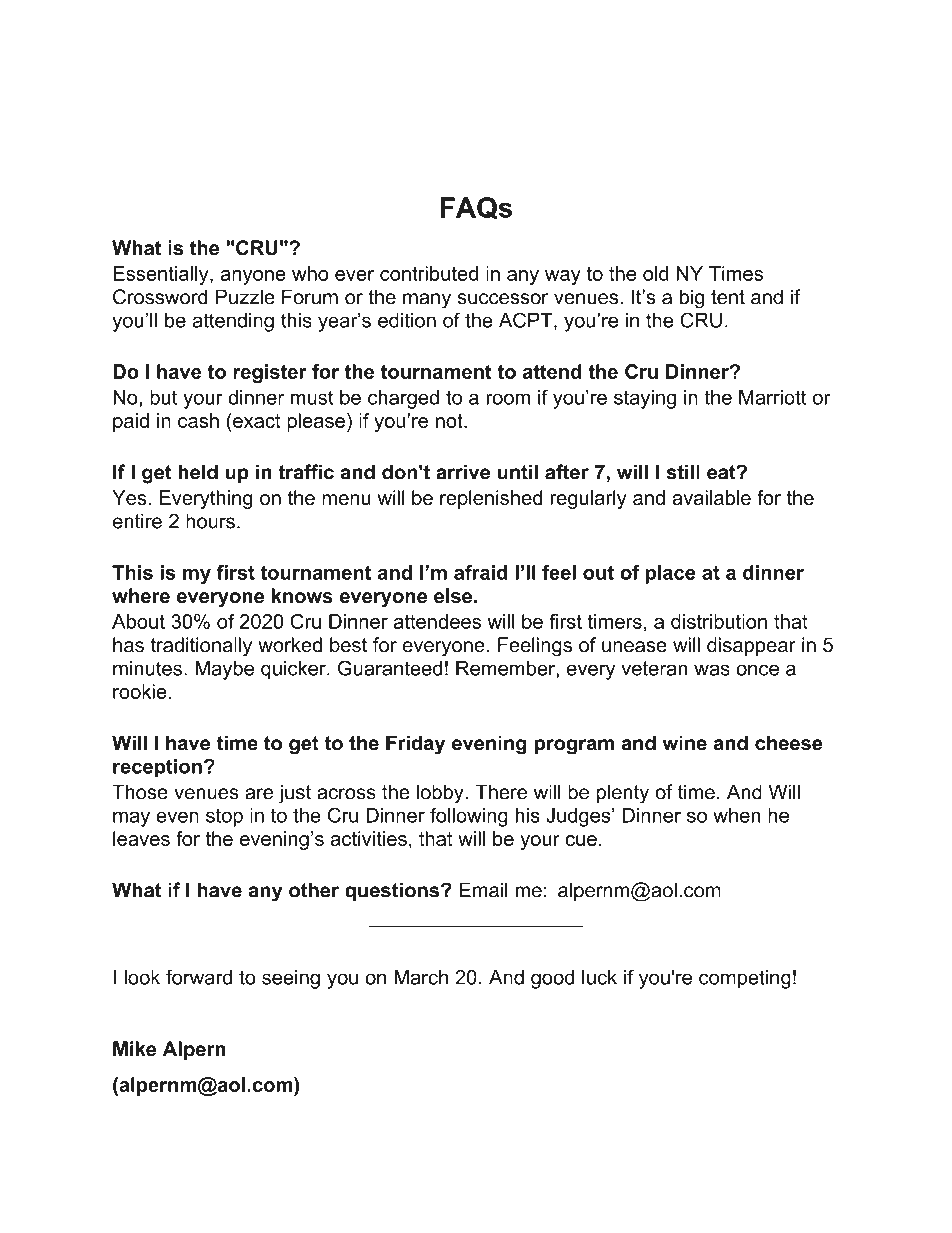 Image resolution: width=952 pixels, height=1233 pixels. What do you see at coordinates (692, 299) in the screenshot?
I see `big` at bounding box center [692, 299].
